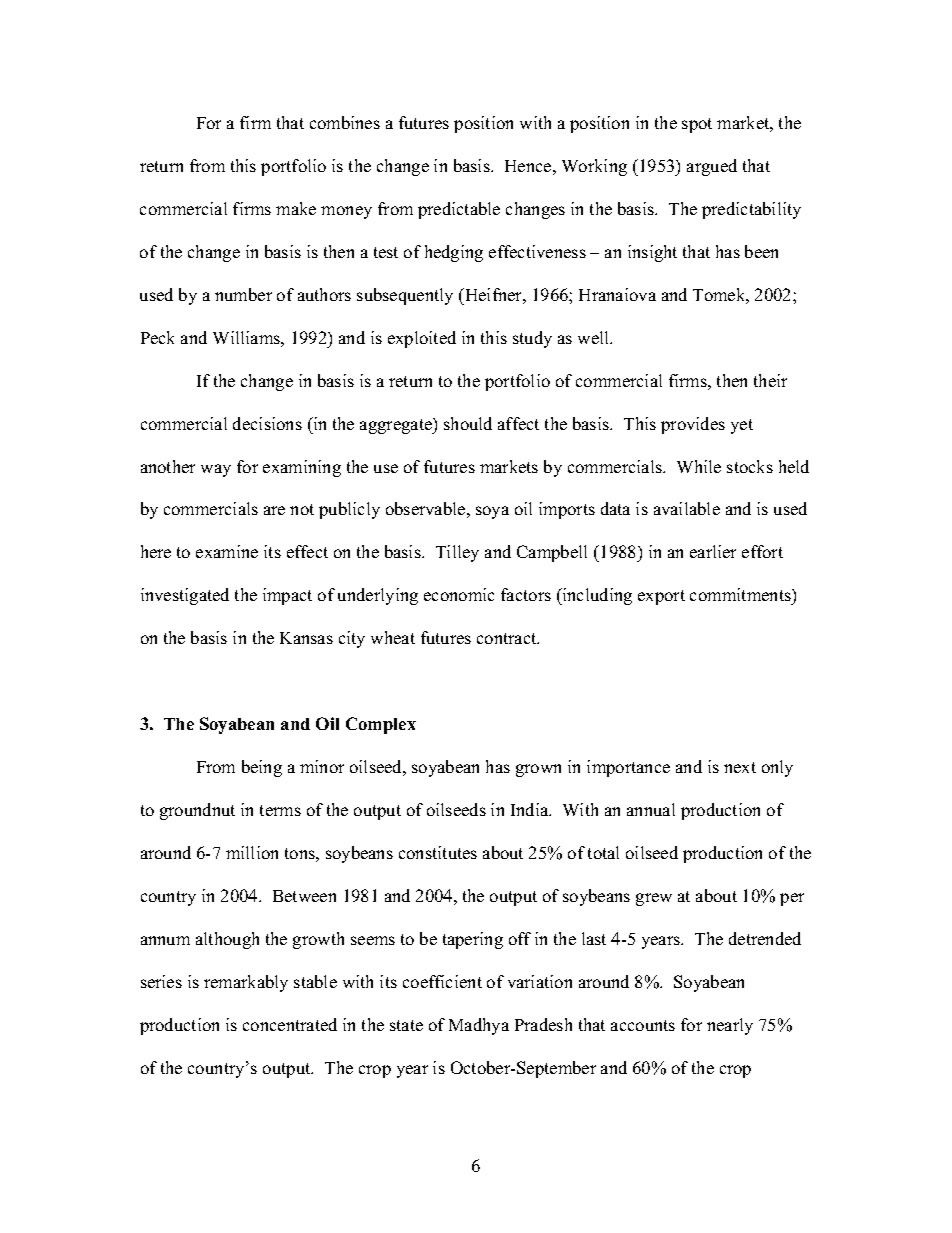  Describe the element at coordinates (741, 596) in the image. I see `commitments` at that location.
